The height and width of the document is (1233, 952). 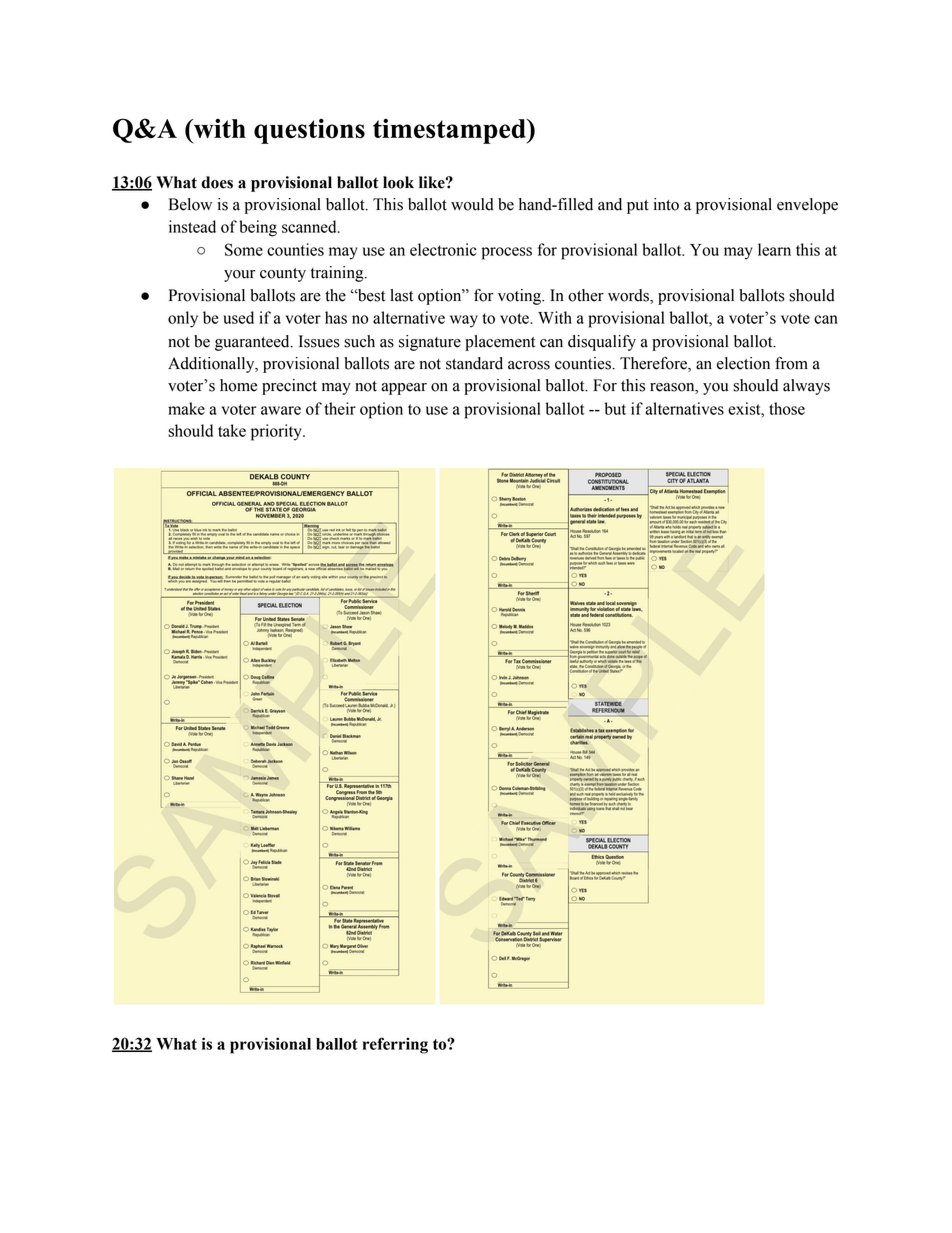 What do you see at coordinates (474, 363) in the document?
I see `standard` at bounding box center [474, 363].
